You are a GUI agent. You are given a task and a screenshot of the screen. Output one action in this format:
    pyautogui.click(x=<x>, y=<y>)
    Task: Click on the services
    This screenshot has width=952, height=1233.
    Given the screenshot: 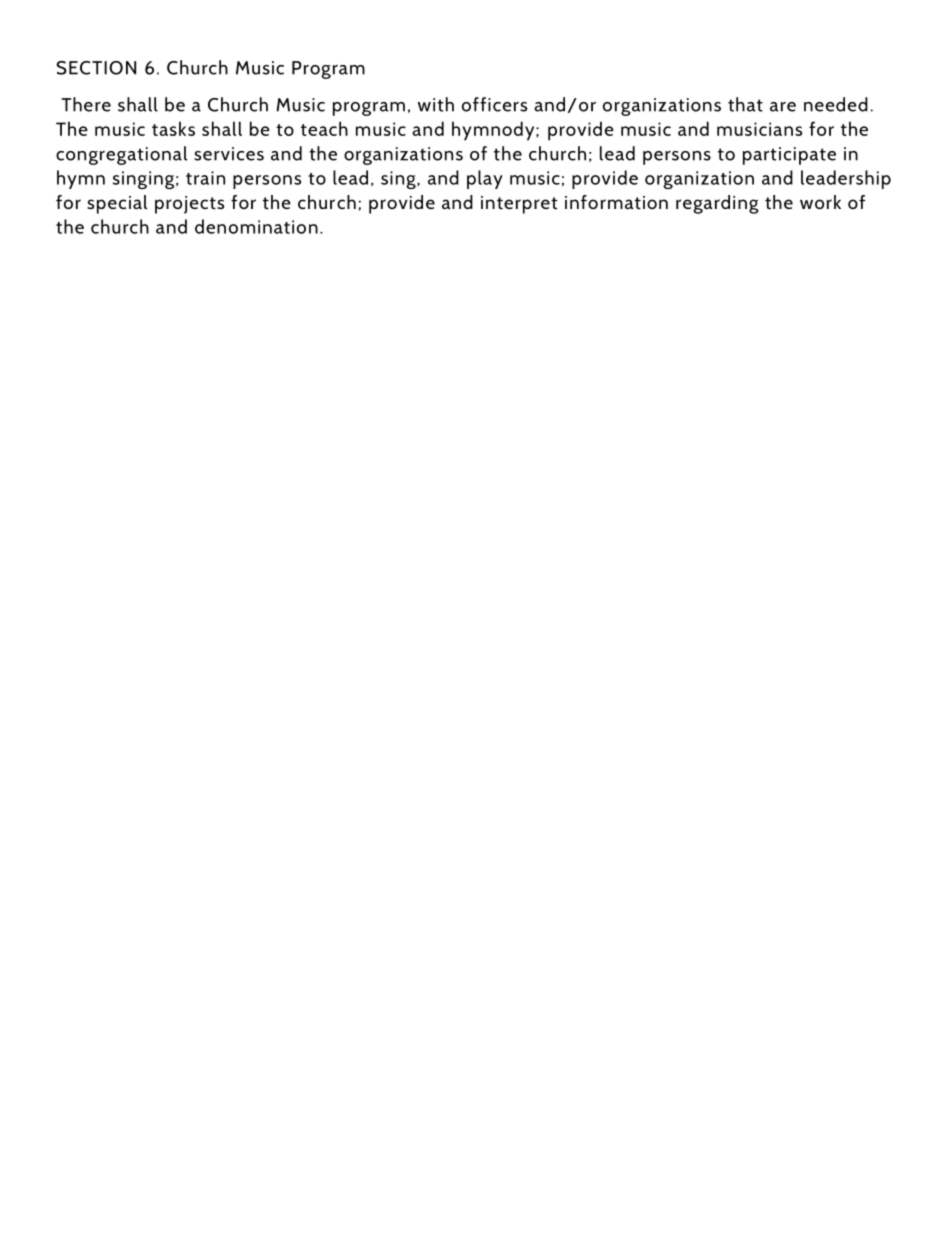 What is the action you would take?
    pyautogui.click(x=229, y=154)
